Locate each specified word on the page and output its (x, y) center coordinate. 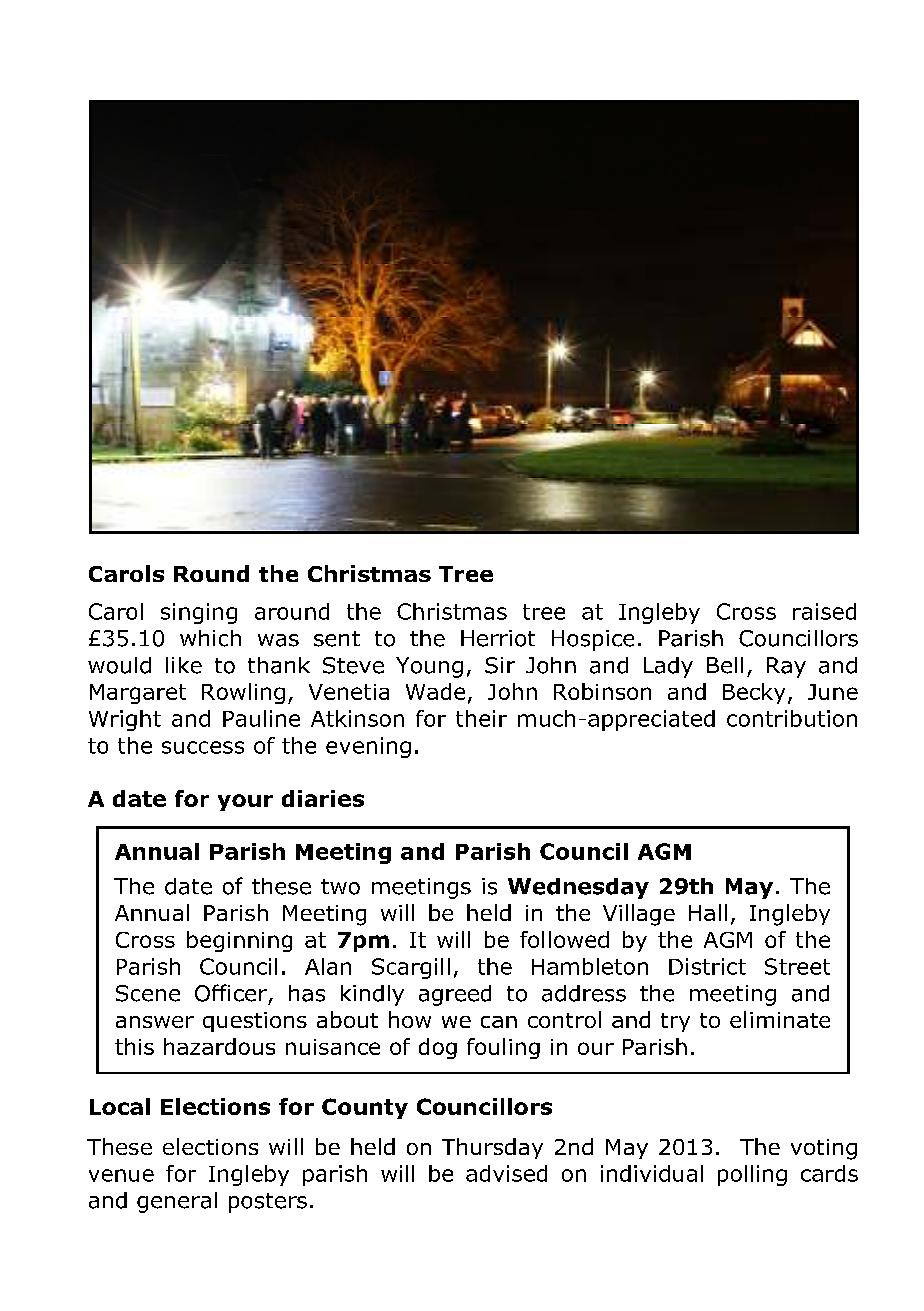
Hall (708, 912)
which (210, 638)
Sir (500, 665)
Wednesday (578, 888)
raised (824, 611)
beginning (239, 941)
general (177, 1202)
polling (752, 1175)
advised (506, 1173)
